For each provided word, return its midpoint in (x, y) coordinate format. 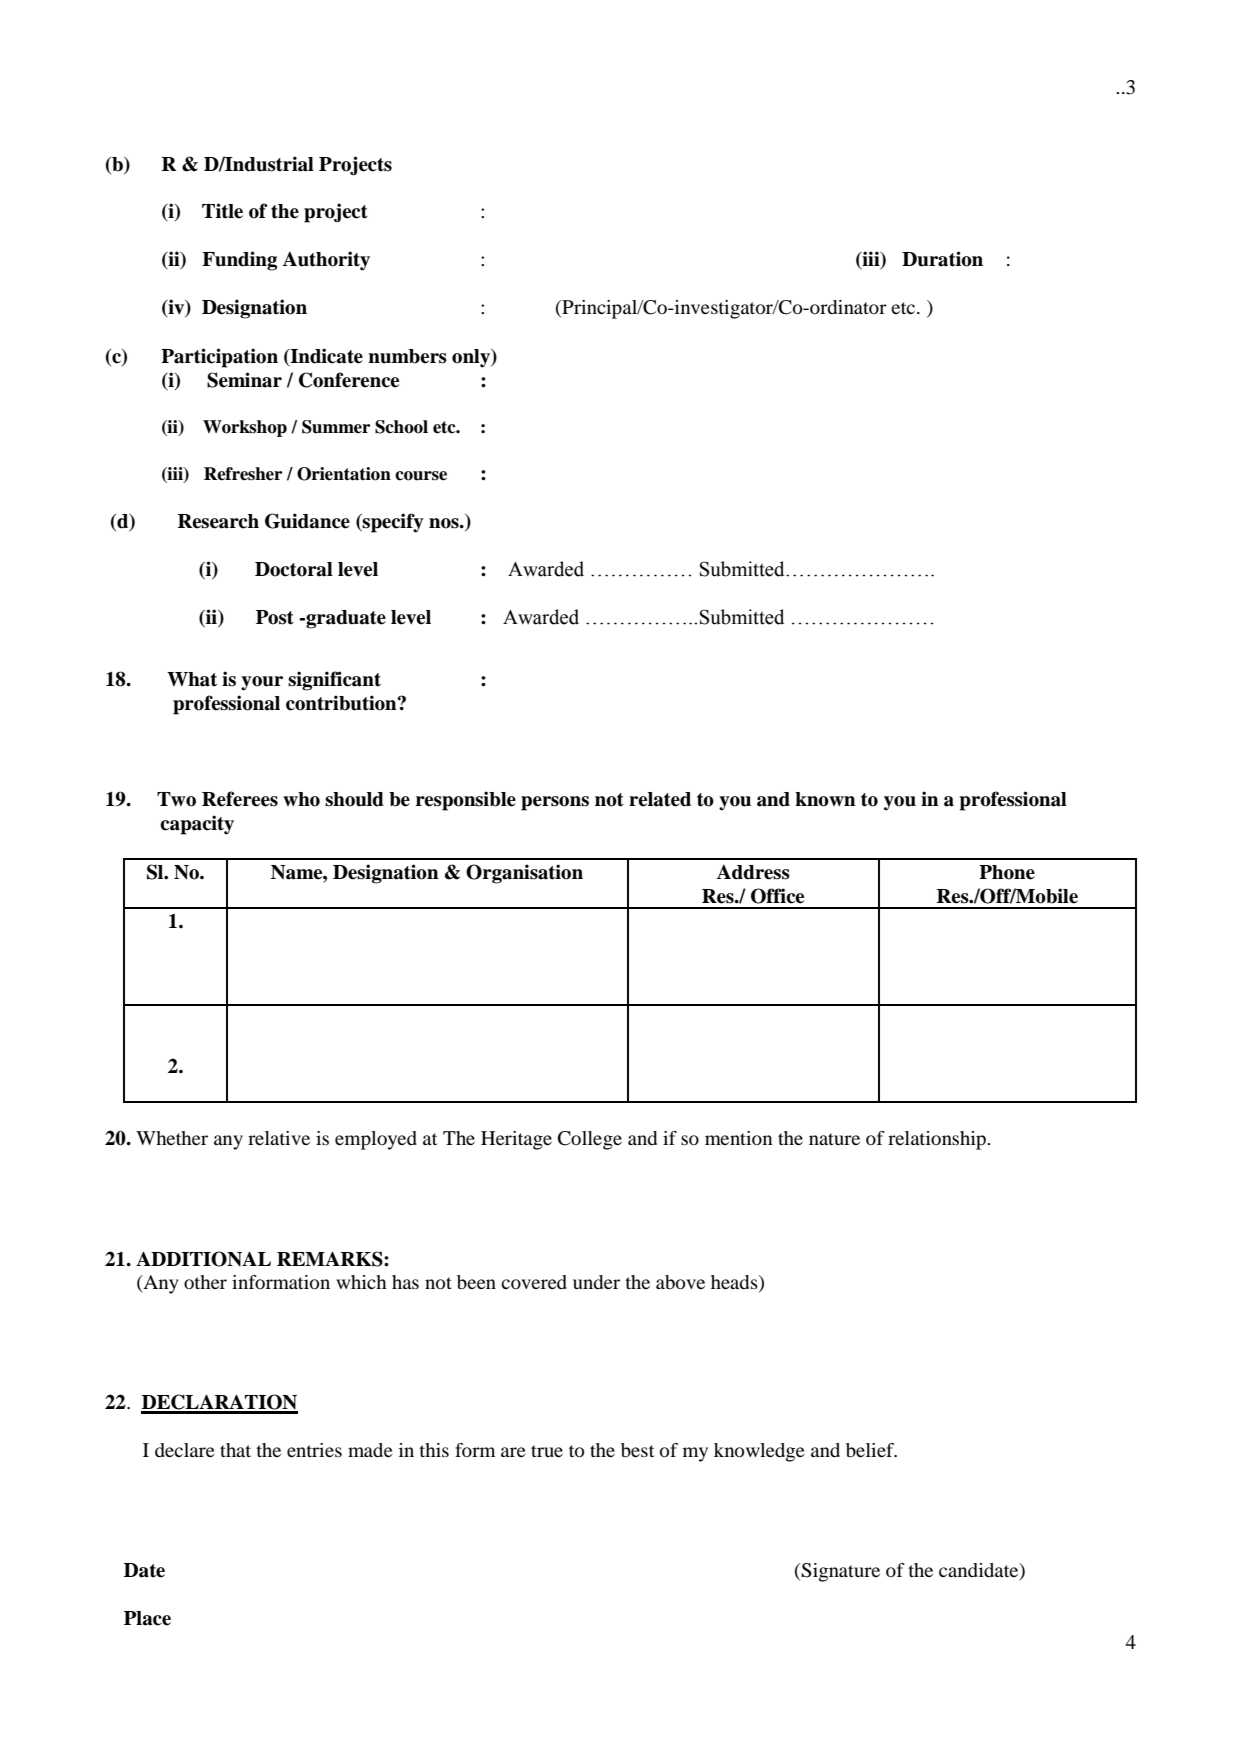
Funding (239, 261)
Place (147, 1618)
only (472, 358)
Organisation (524, 874)
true (547, 1451)
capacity (197, 825)
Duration (942, 259)
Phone (1007, 872)
